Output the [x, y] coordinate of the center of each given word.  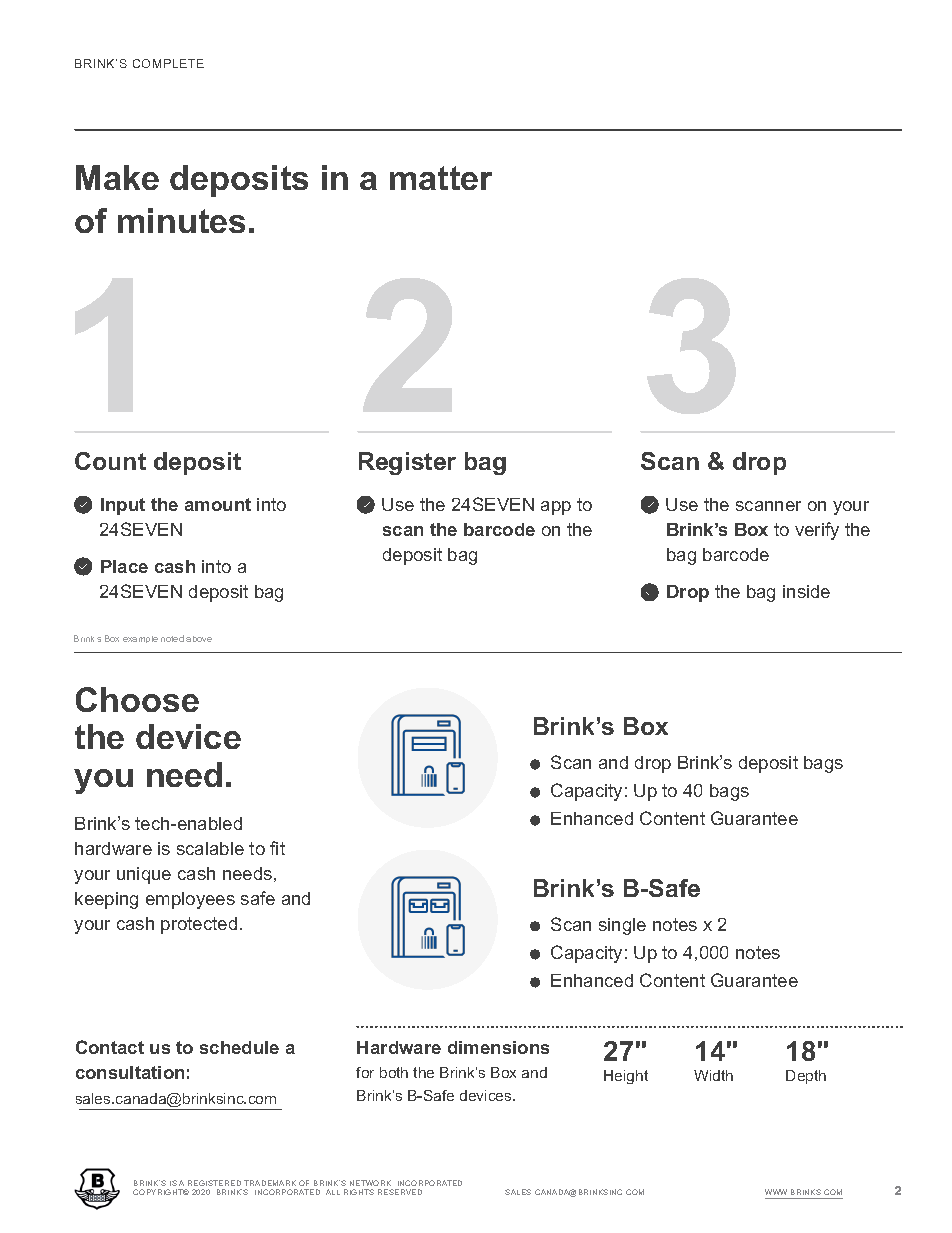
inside [806, 591]
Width [713, 1075]
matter [441, 178]
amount [218, 504]
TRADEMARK [270, 1183]
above [199, 639]
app [556, 508]
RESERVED [400, 1192]
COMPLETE [168, 63]
